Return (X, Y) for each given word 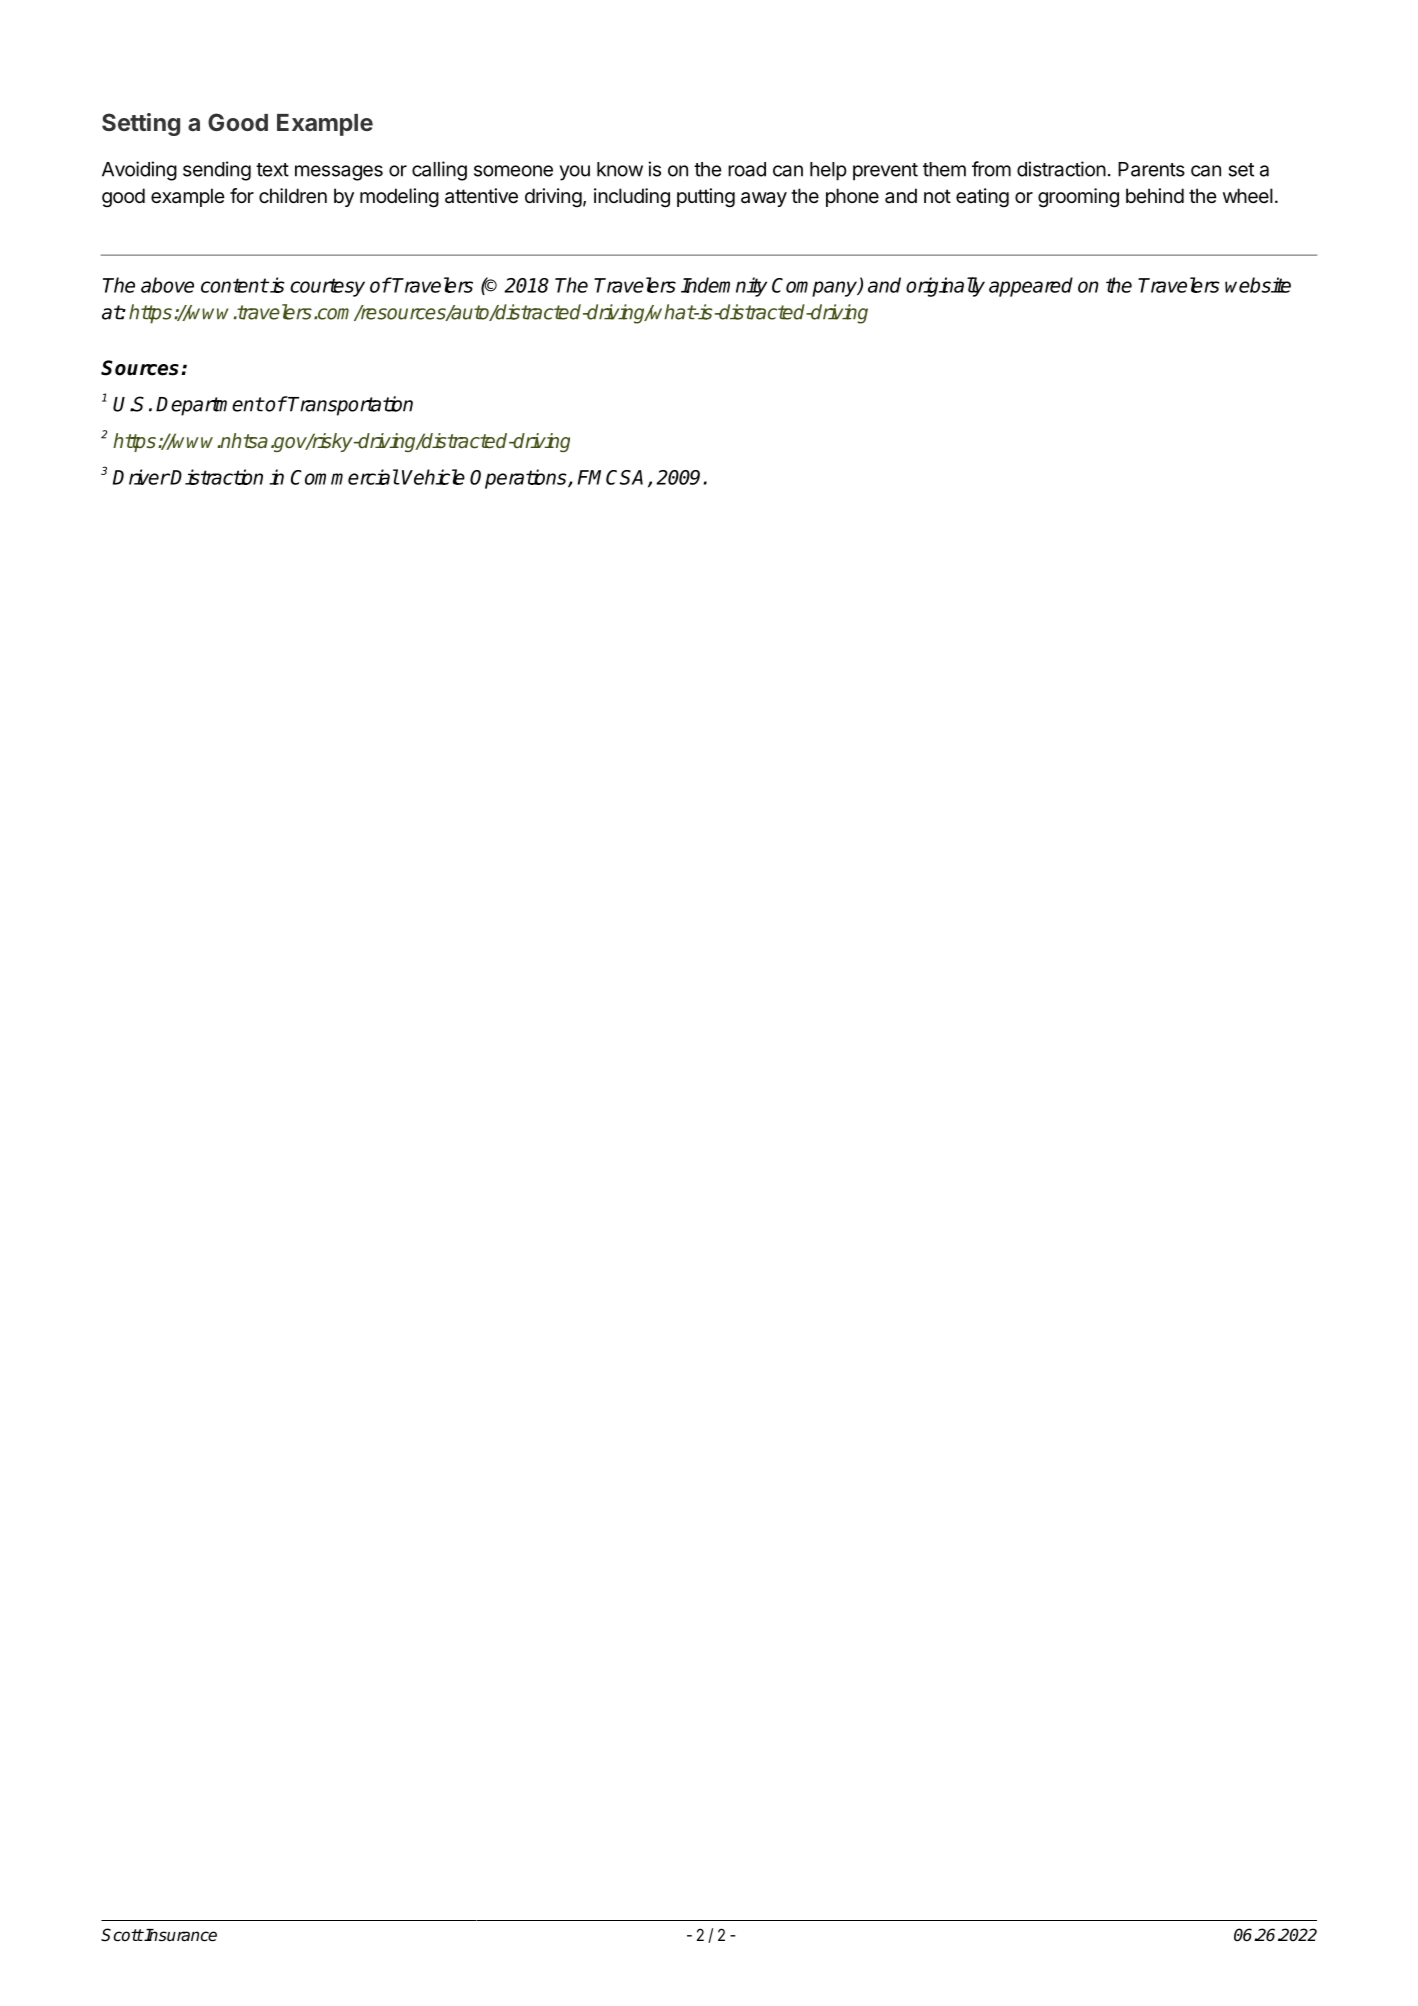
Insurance (180, 1935)
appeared (1031, 287)
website (1258, 285)
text (272, 170)
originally (945, 287)
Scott (122, 1935)
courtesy (327, 287)
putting (706, 198)
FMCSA (610, 477)
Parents (1151, 169)
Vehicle (433, 477)
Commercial (345, 477)
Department (209, 406)
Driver (141, 477)
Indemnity (724, 287)
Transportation (350, 406)
